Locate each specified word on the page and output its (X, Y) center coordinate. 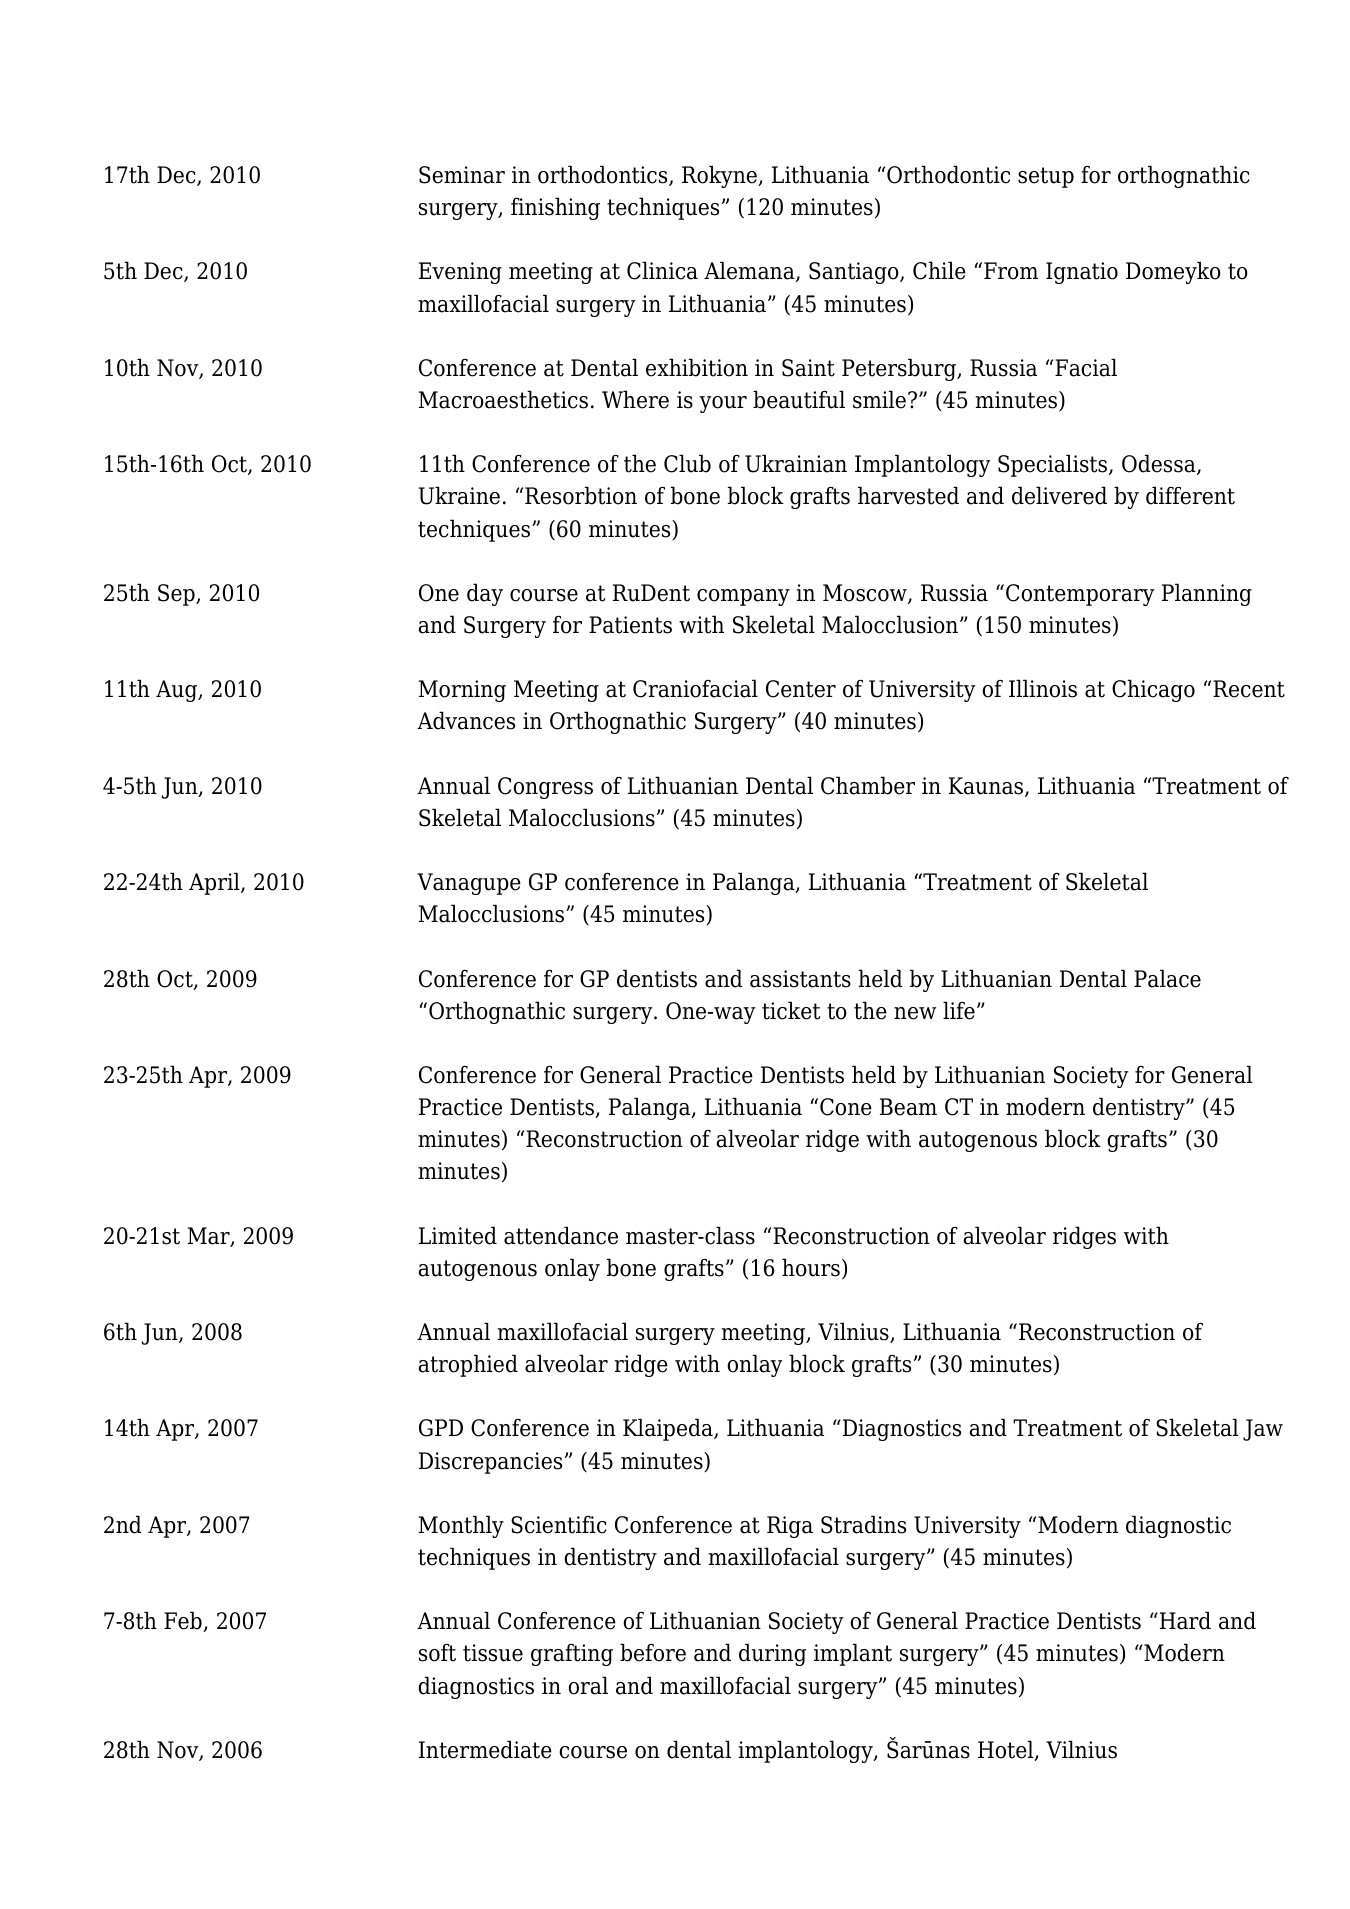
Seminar (462, 175)
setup (1046, 177)
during (772, 1654)
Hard (1184, 1620)
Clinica (662, 270)
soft (437, 1653)
